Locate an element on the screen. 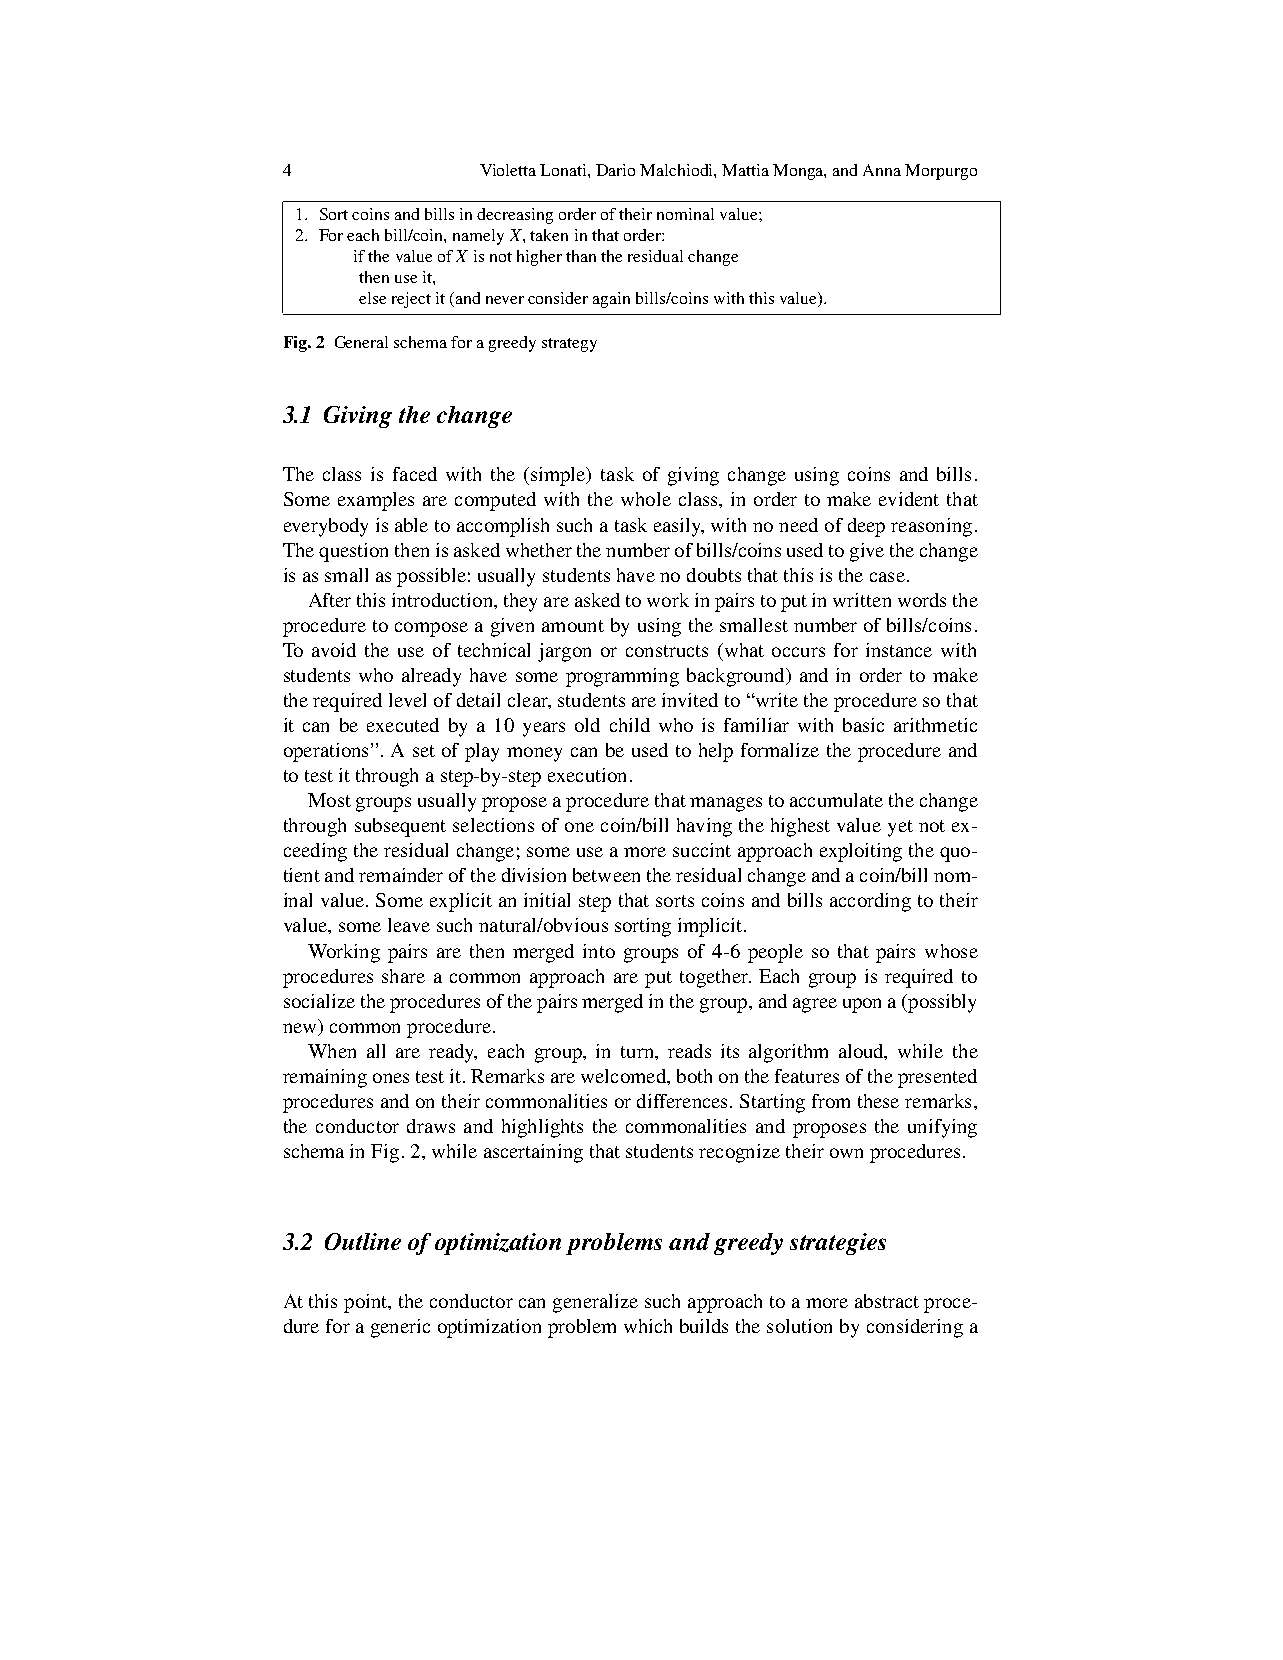  whole is located at coordinates (646, 499).
